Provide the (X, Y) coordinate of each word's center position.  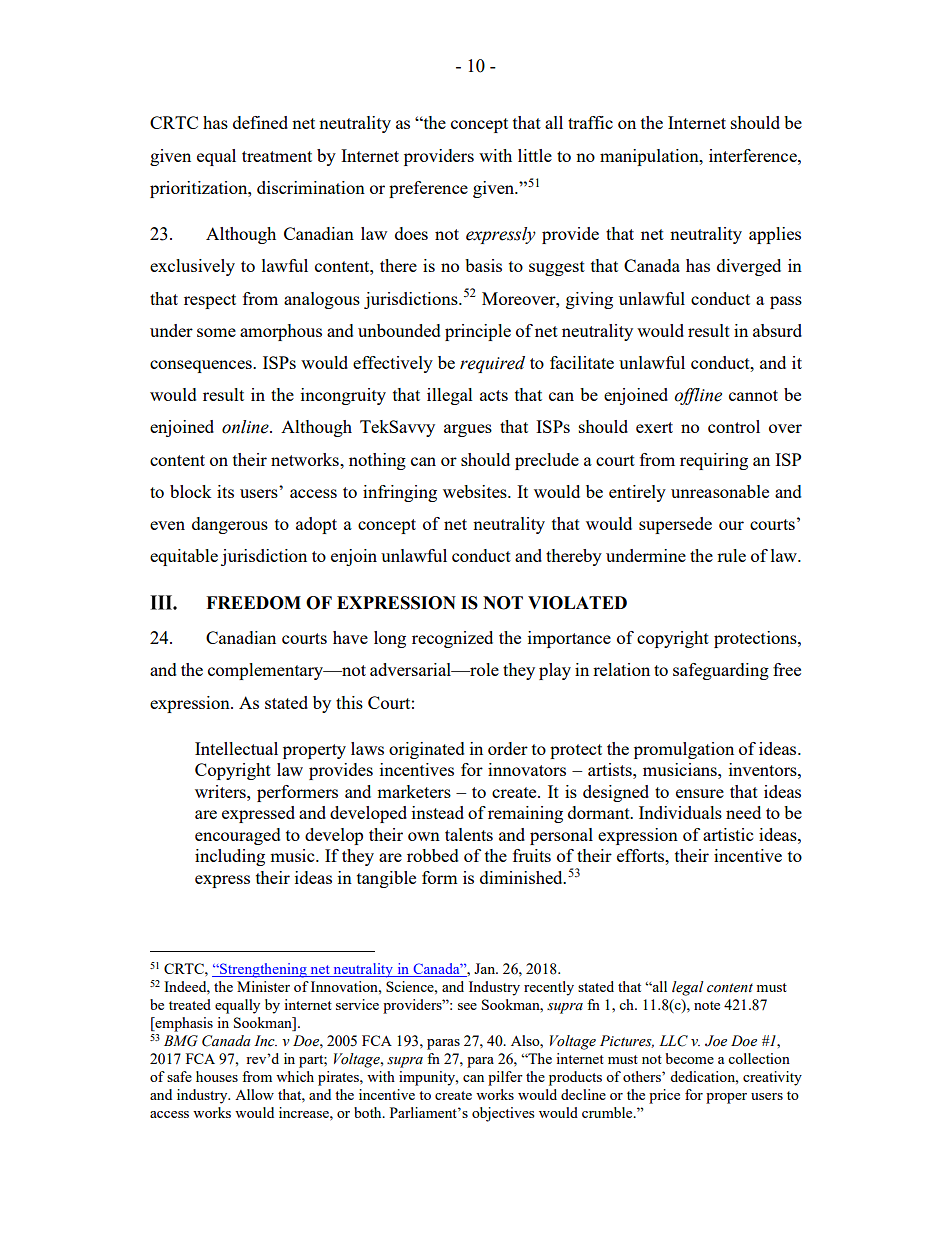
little (535, 155)
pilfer (505, 1078)
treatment (277, 156)
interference (754, 155)
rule (731, 555)
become (690, 1058)
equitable (184, 557)
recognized (452, 639)
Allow (254, 1094)
